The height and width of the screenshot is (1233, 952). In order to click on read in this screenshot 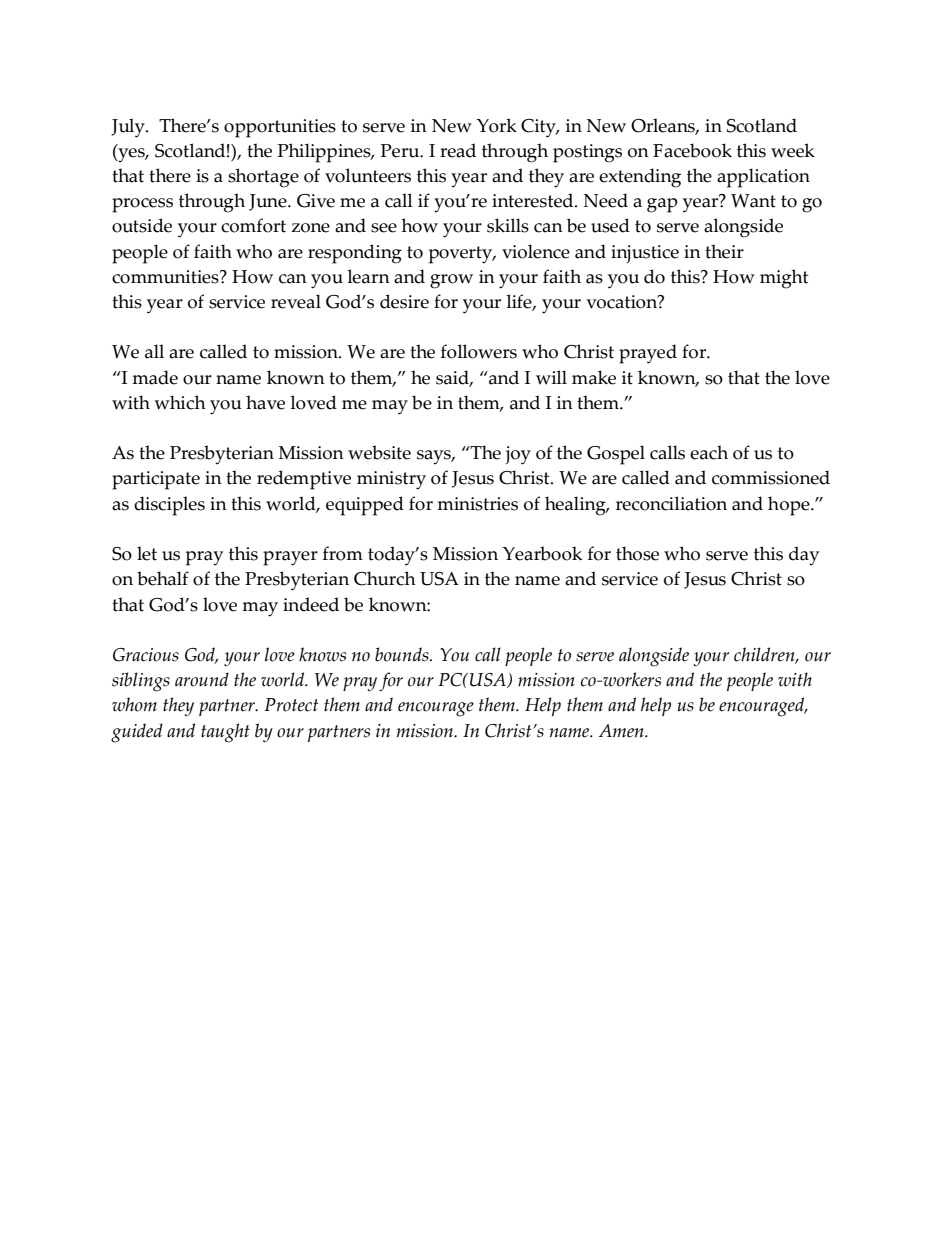, I will do `click(458, 150)`.
